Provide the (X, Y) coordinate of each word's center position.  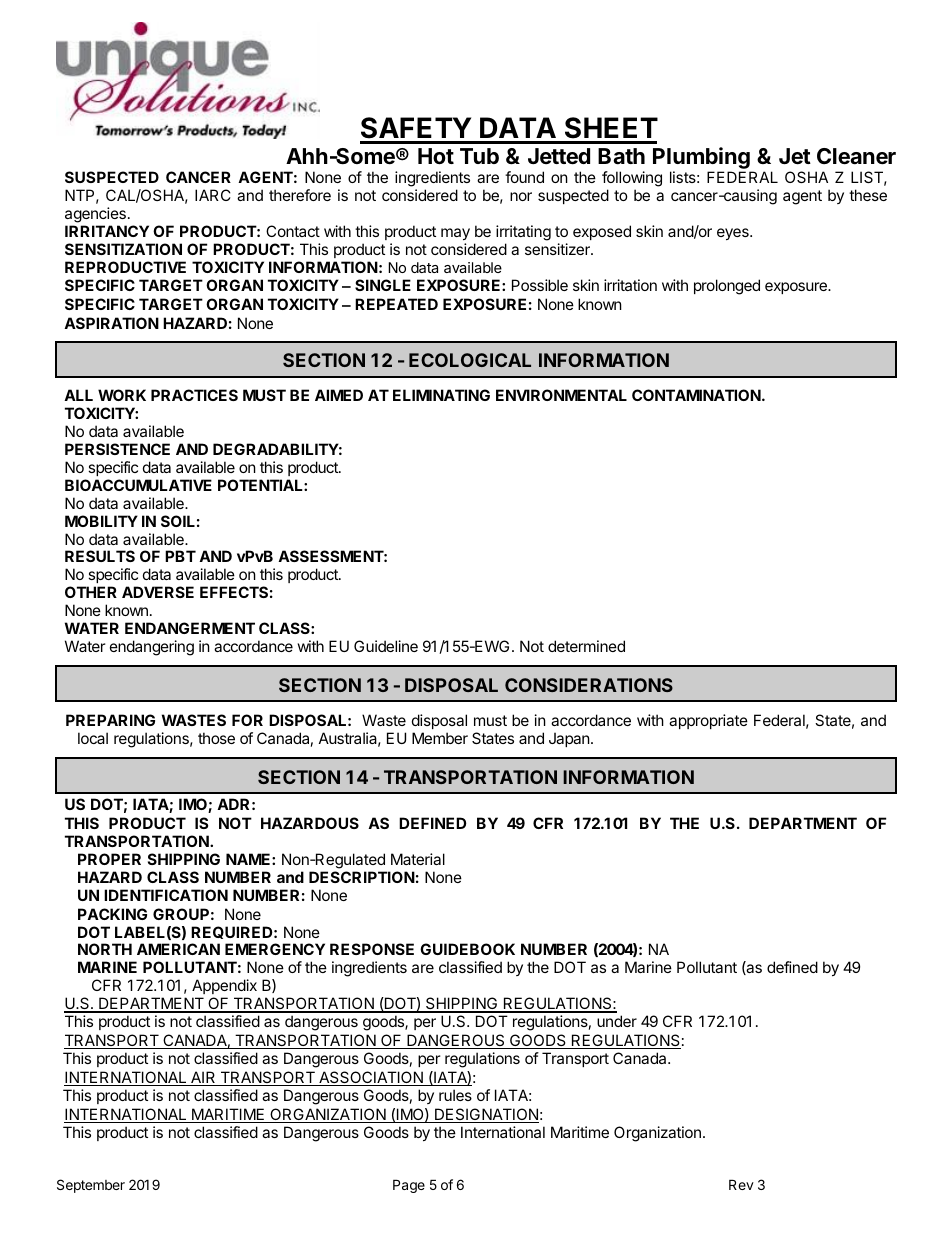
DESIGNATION (486, 1115)
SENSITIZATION (123, 249)
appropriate (708, 721)
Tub (479, 156)
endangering (152, 648)
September (91, 1186)
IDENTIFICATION (166, 895)
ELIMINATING (441, 395)
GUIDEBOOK (467, 949)
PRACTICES (194, 395)
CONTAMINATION (696, 395)
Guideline (386, 646)
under (617, 1021)
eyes (734, 234)
